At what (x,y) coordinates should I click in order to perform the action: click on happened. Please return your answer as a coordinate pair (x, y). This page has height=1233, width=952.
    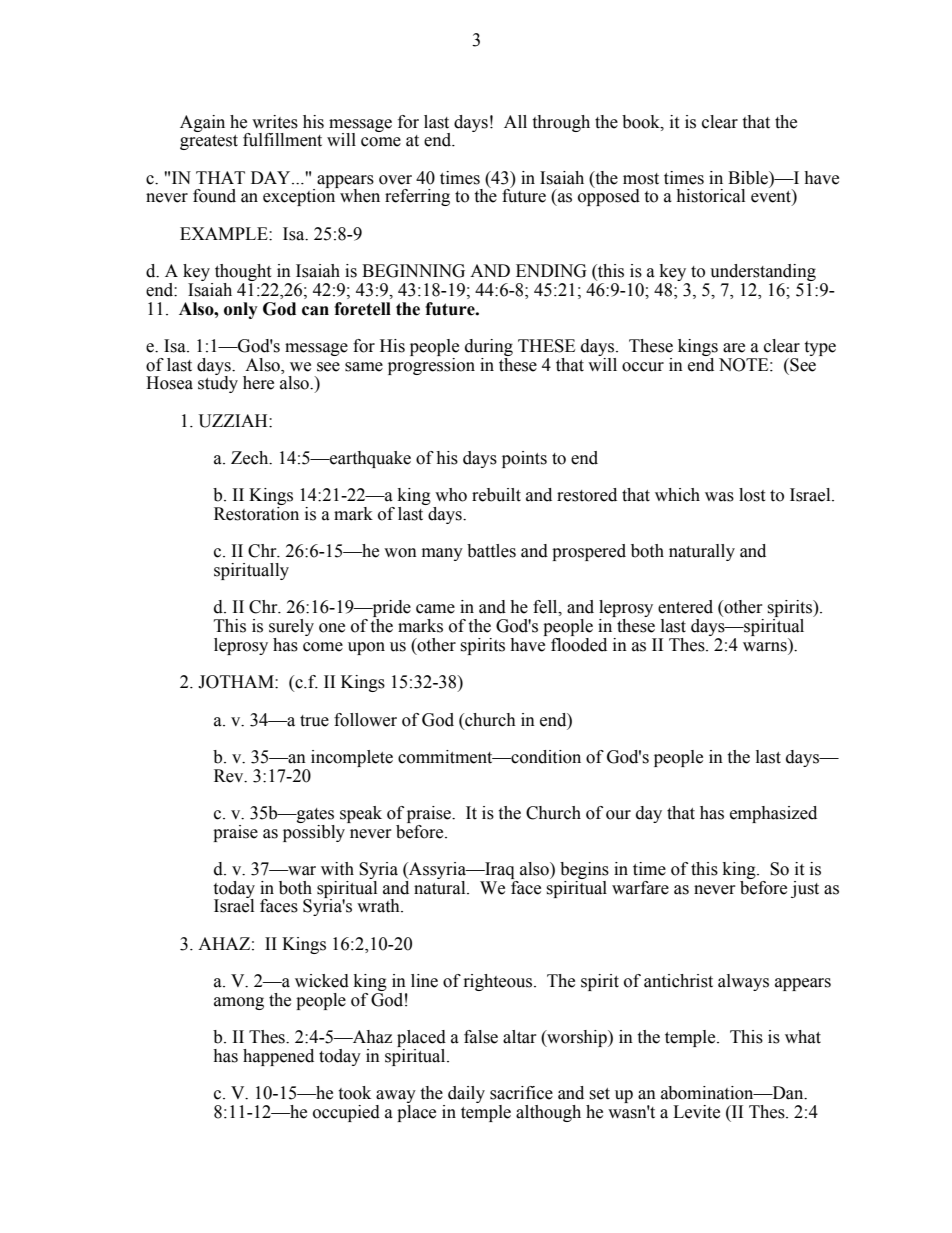
    Looking at the image, I should click on (278, 1057).
